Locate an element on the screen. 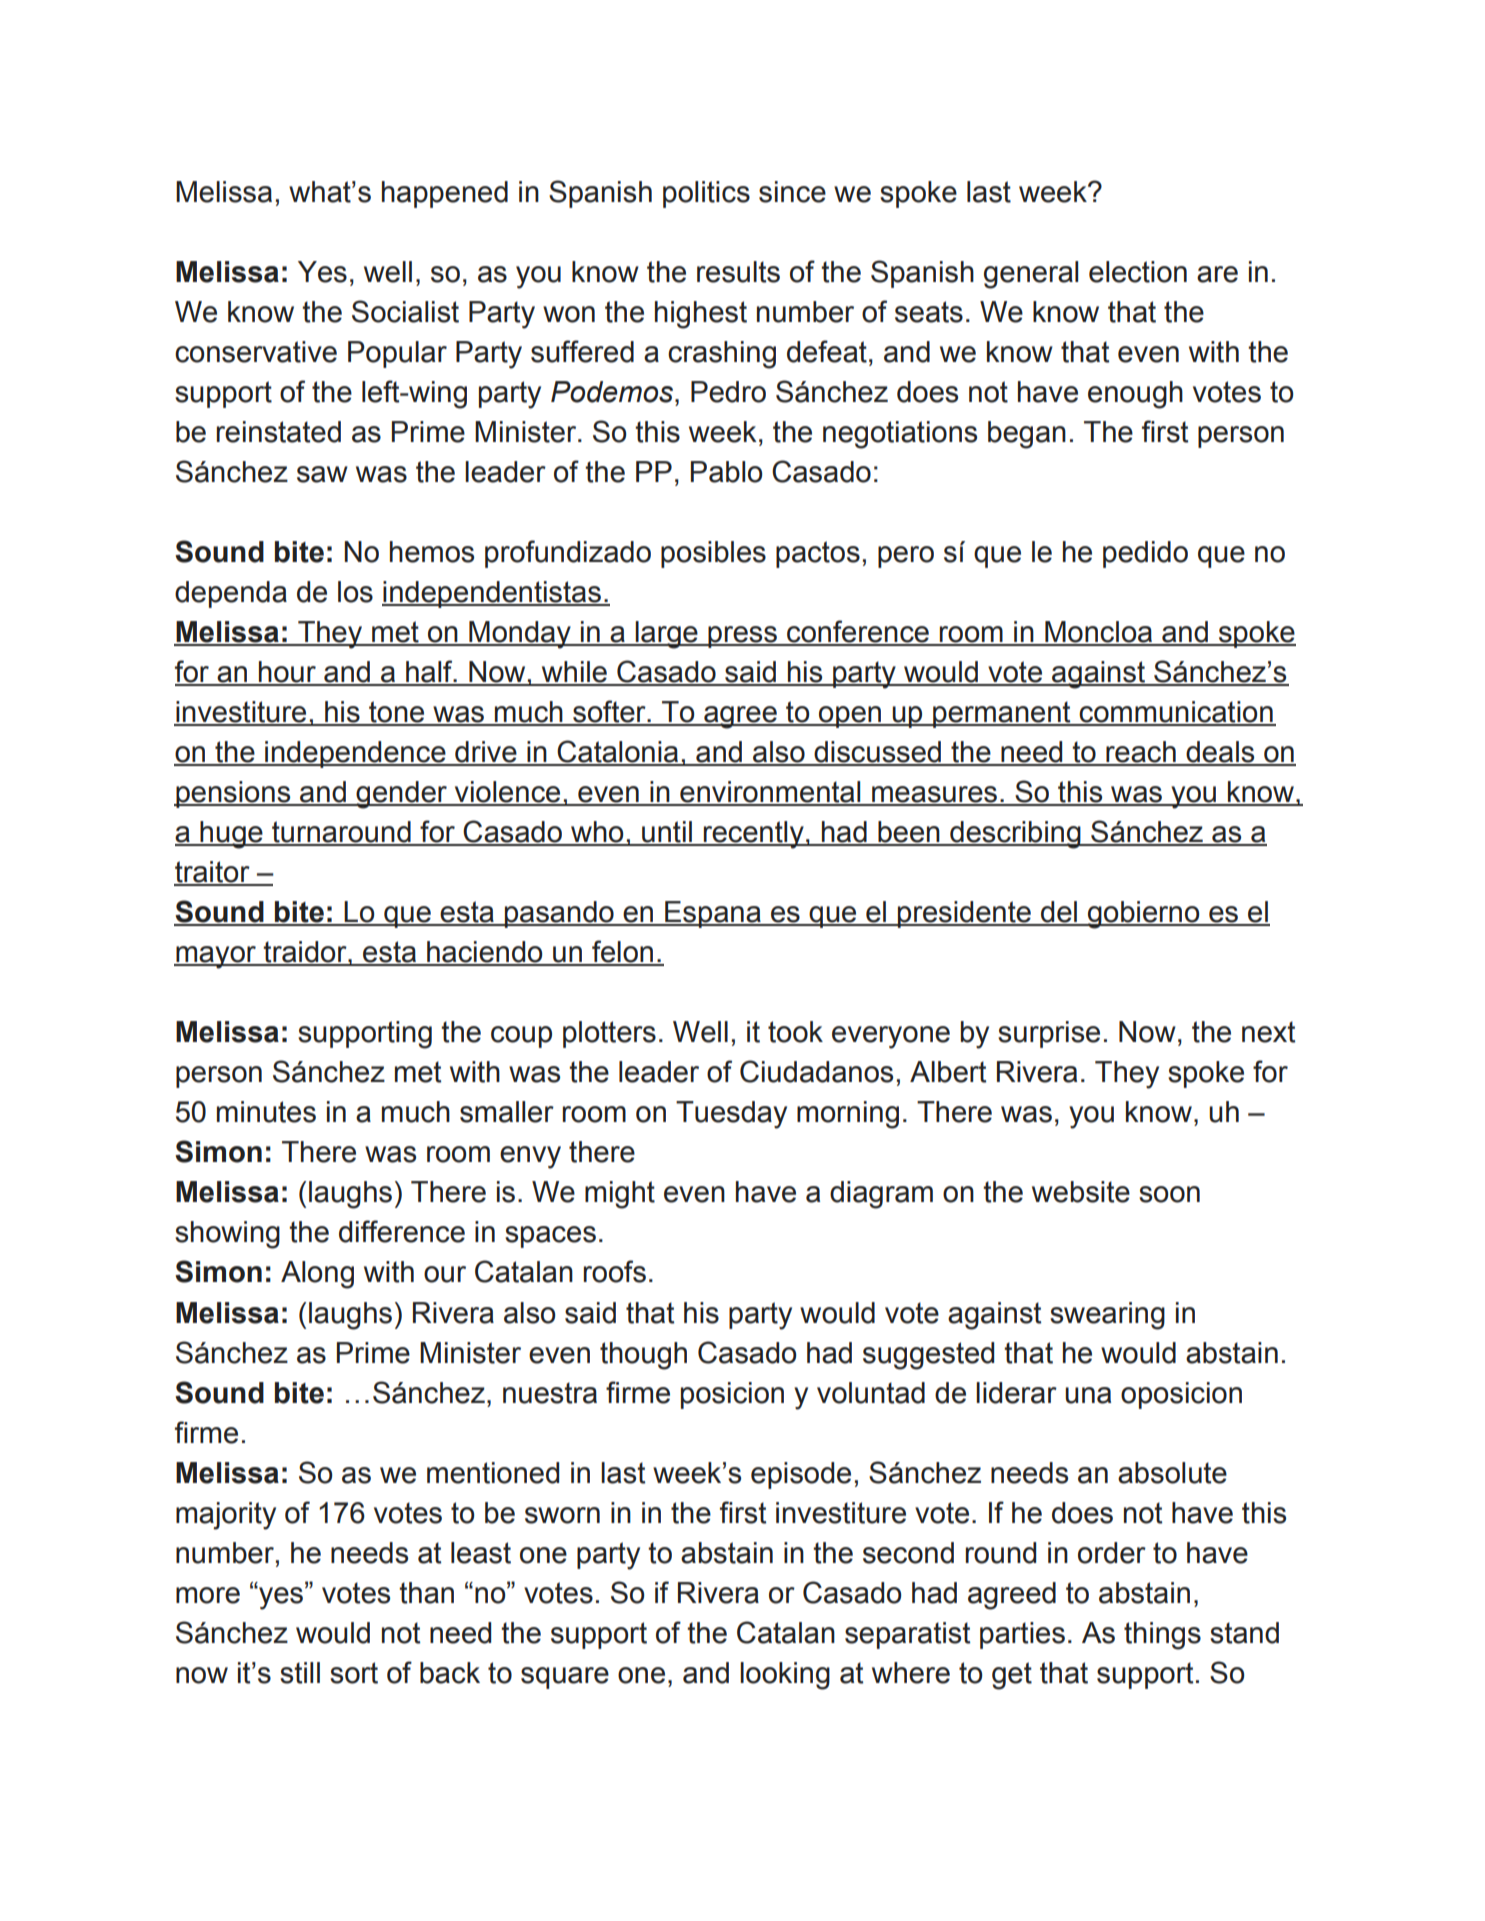  del is located at coordinates (1059, 913).
